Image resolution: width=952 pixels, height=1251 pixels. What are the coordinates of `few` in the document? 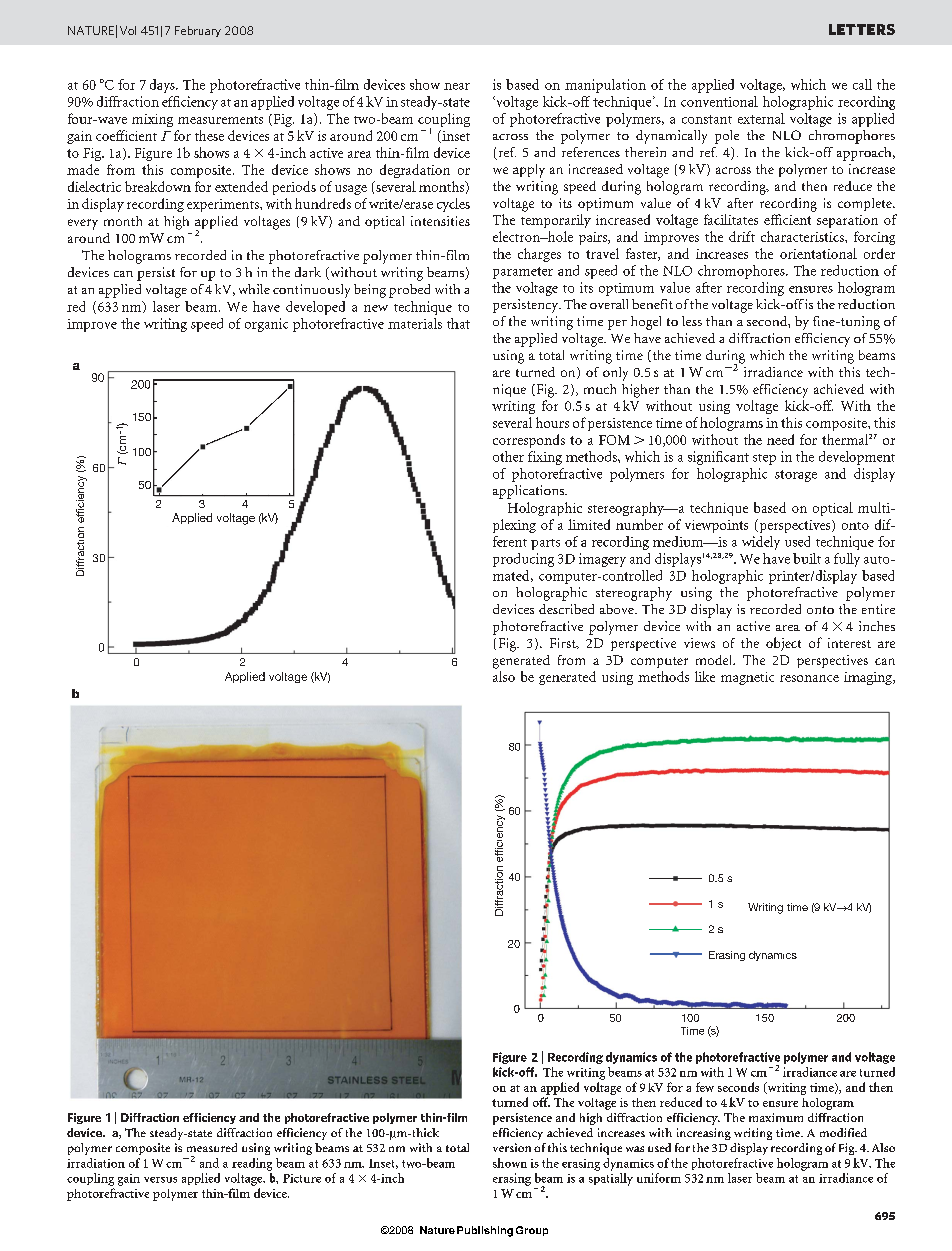 It's located at (705, 1087).
